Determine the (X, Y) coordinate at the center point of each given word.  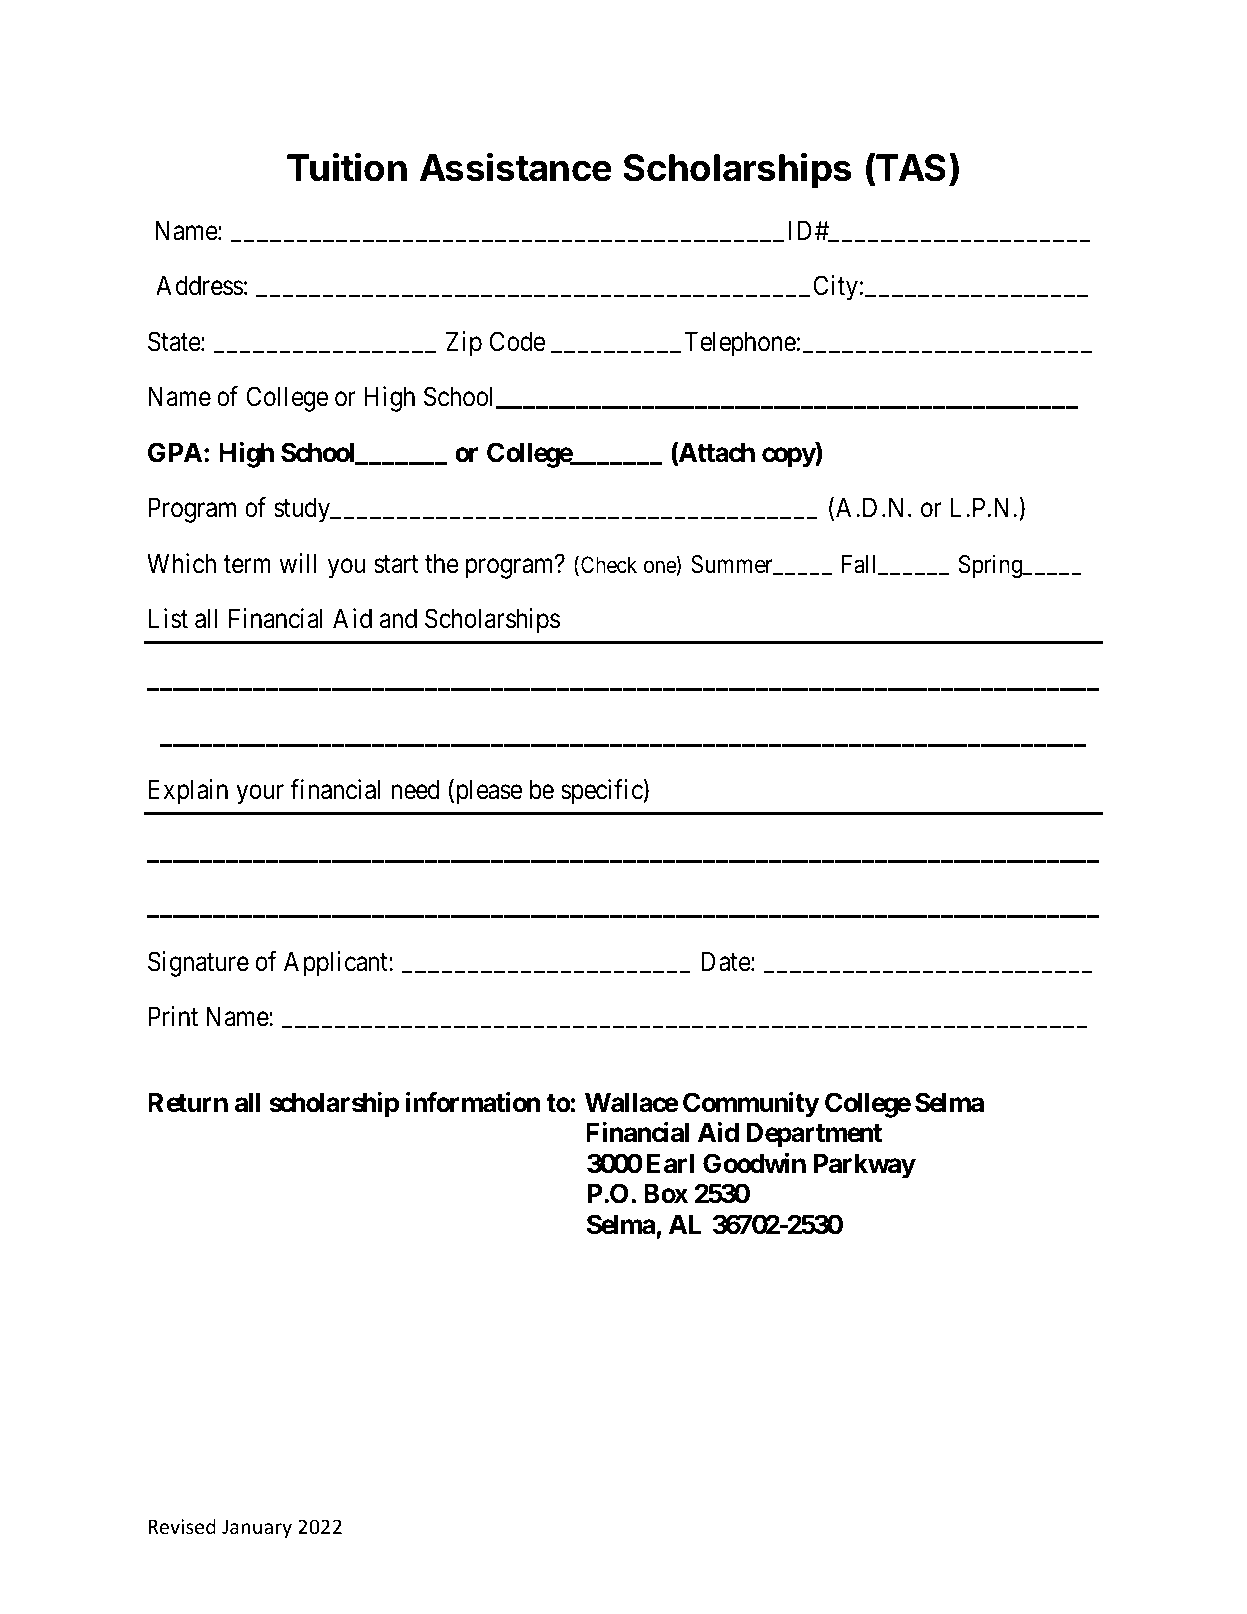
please (487, 792)
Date (726, 961)
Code (517, 341)
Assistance (516, 167)
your (260, 795)
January (257, 1528)
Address (199, 285)
